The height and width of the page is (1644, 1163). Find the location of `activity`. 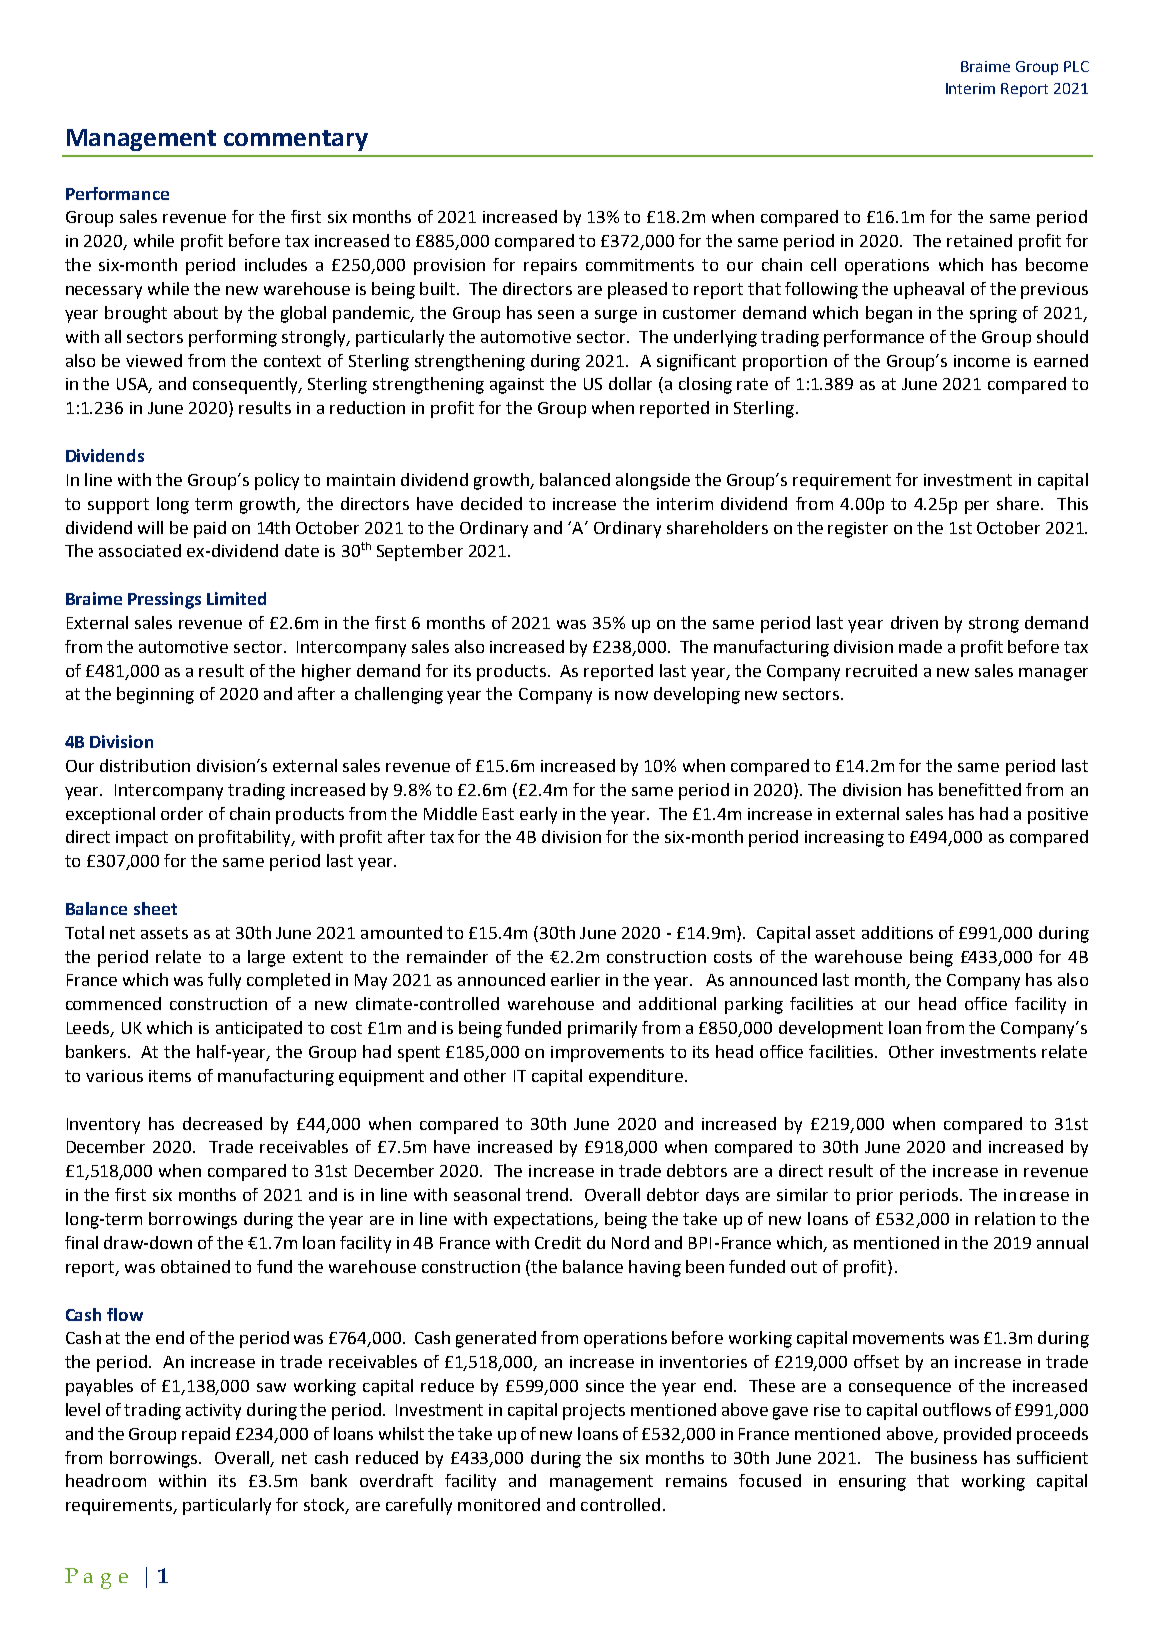

activity is located at coordinates (213, 1412).
